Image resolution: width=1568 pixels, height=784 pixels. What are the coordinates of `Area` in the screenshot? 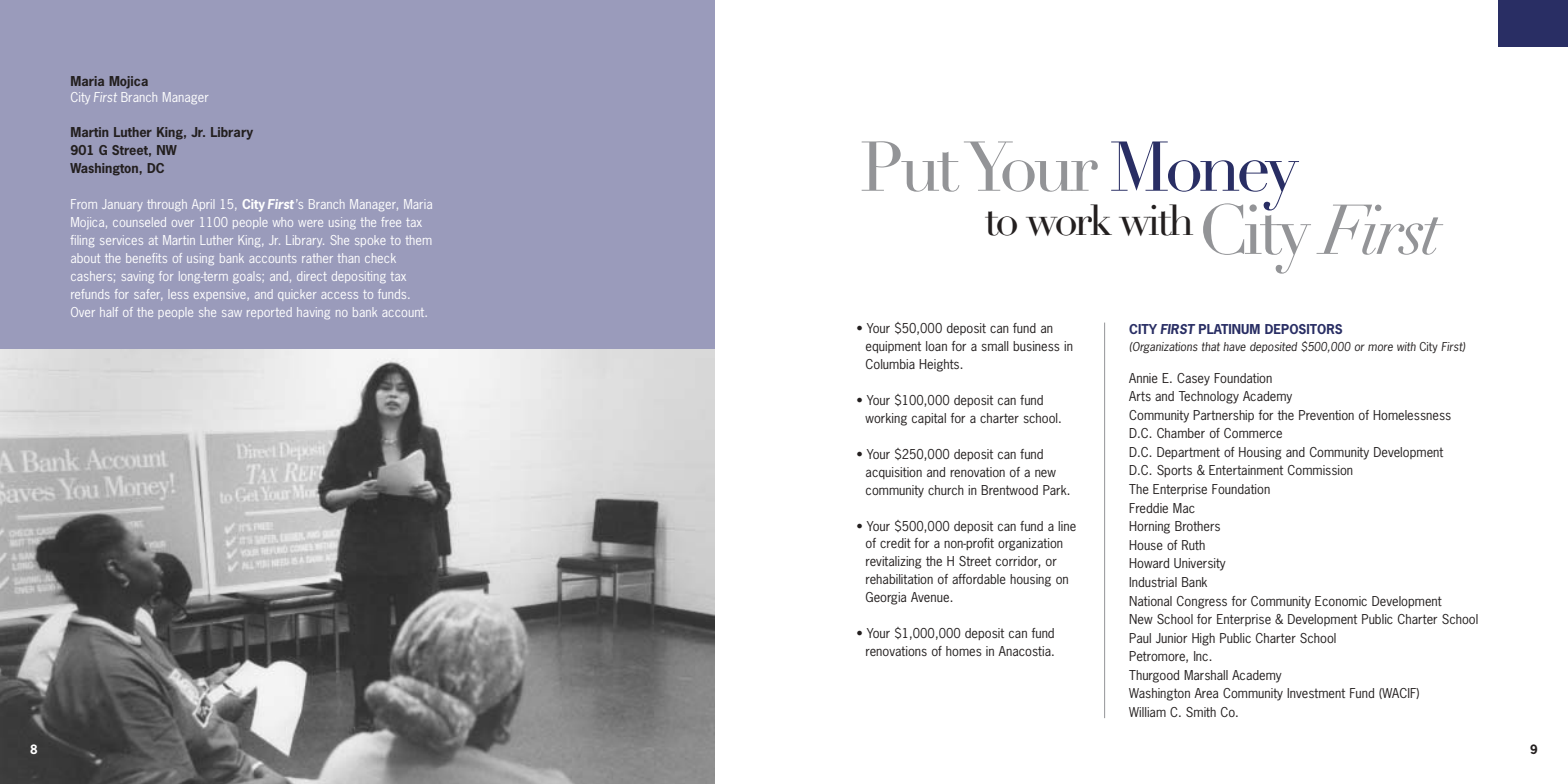 It's located at (1206, 693).
